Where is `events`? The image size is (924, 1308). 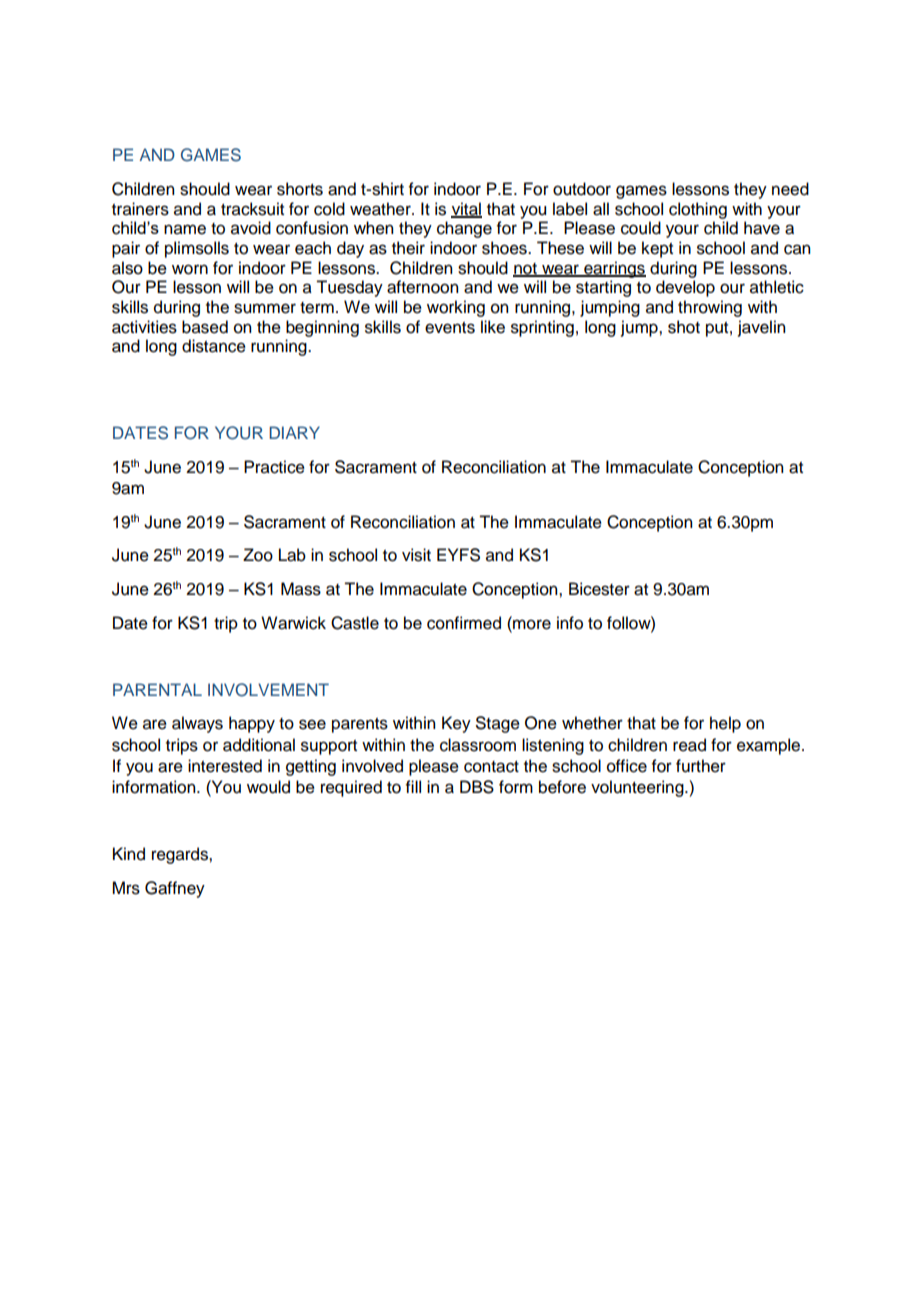
events is located at coordinates (450, 328).
